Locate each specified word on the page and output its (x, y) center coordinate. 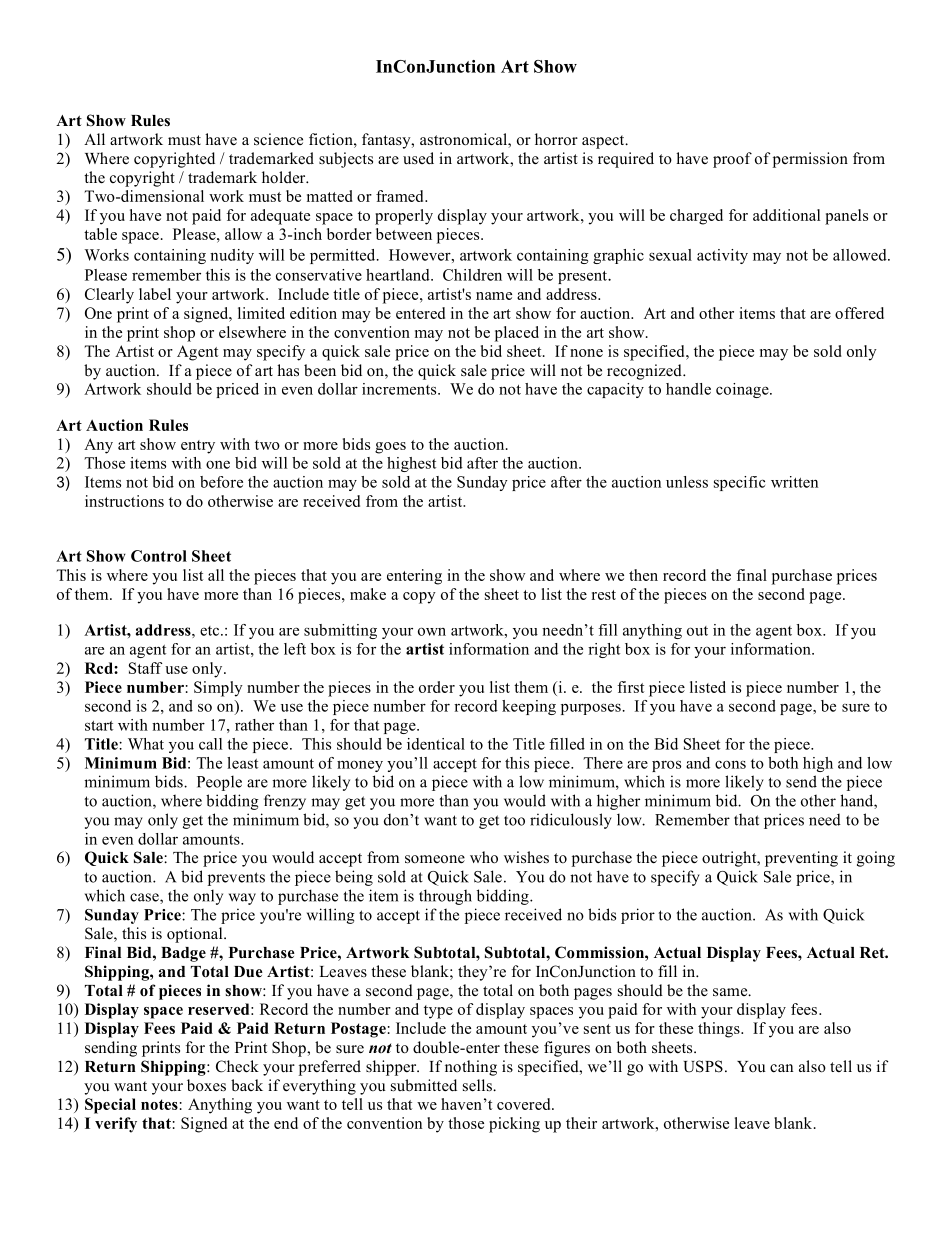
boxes (206, 1085)
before (221, 482)
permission (810, 160)
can (781, 1068)
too (514, 820)
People (219, 783)
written (794, 482)
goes (390, 448)
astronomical (464, 140)
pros (666, 766)
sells (478, 1085)
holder (285, 177)
